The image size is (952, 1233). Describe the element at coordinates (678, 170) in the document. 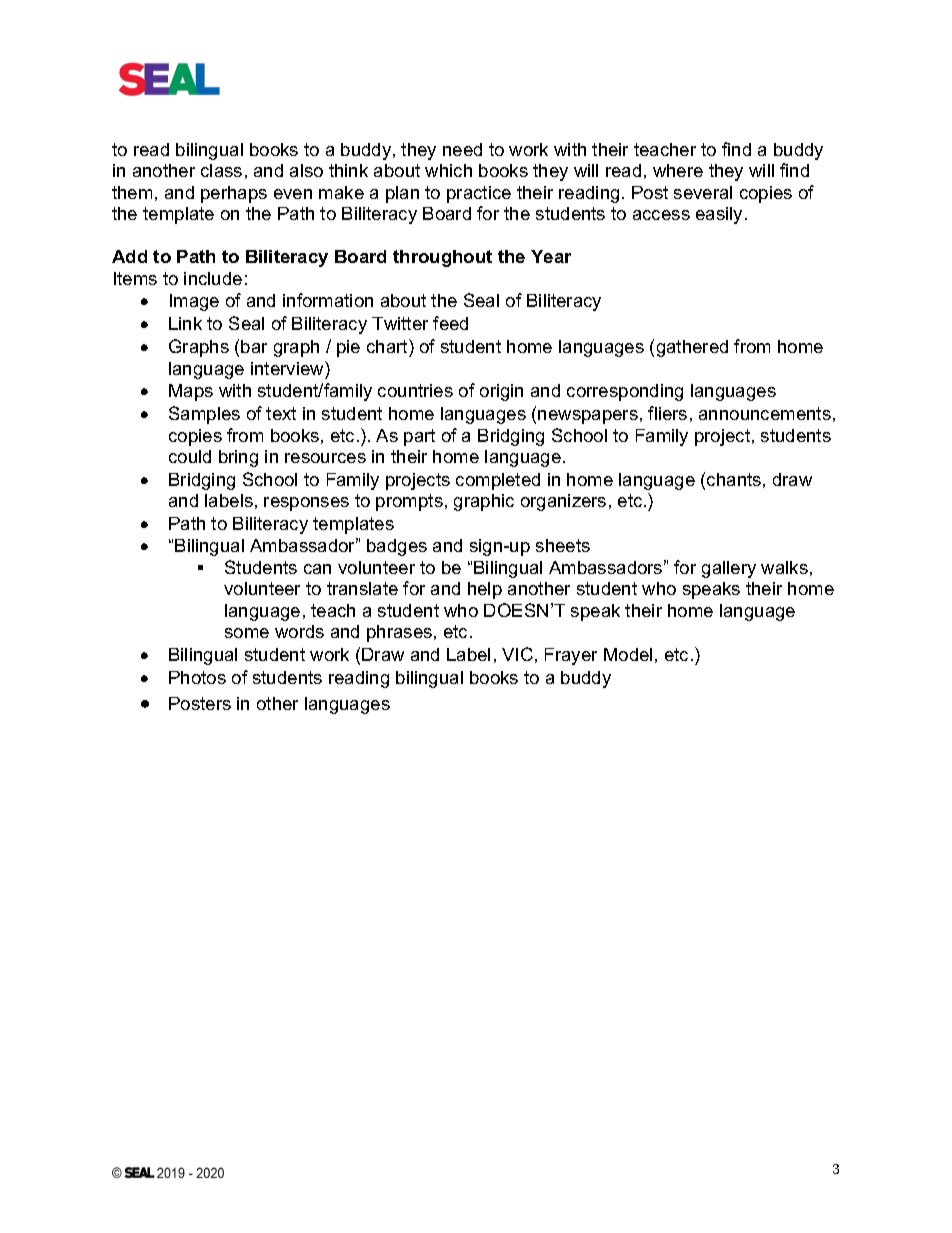

I see `where` at that location.
